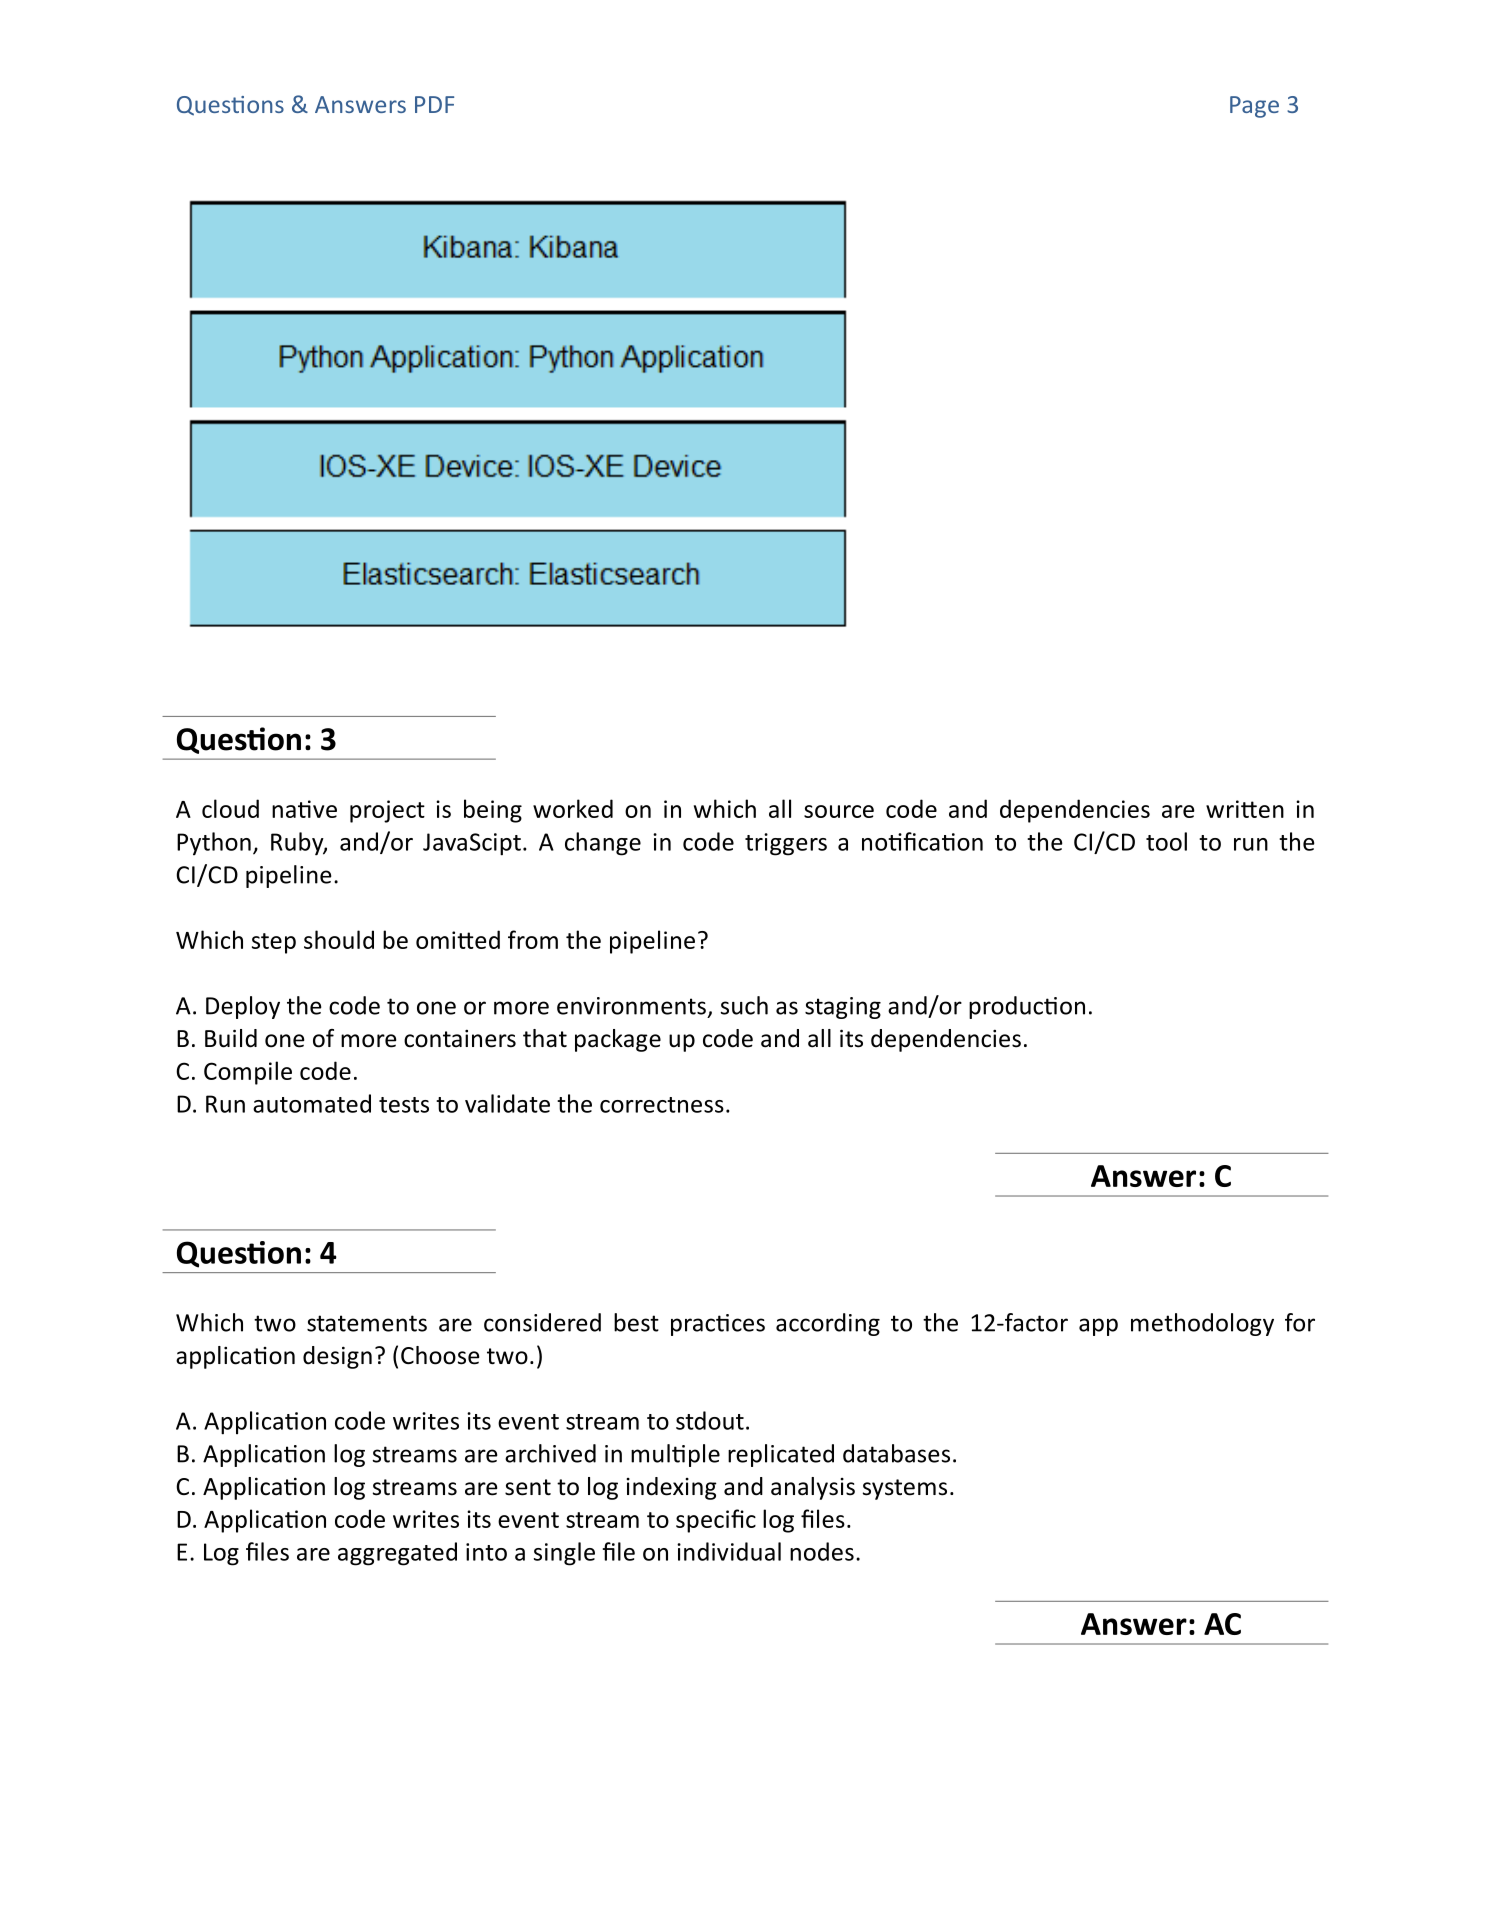  I want to click on notification, so click(922, 841).
